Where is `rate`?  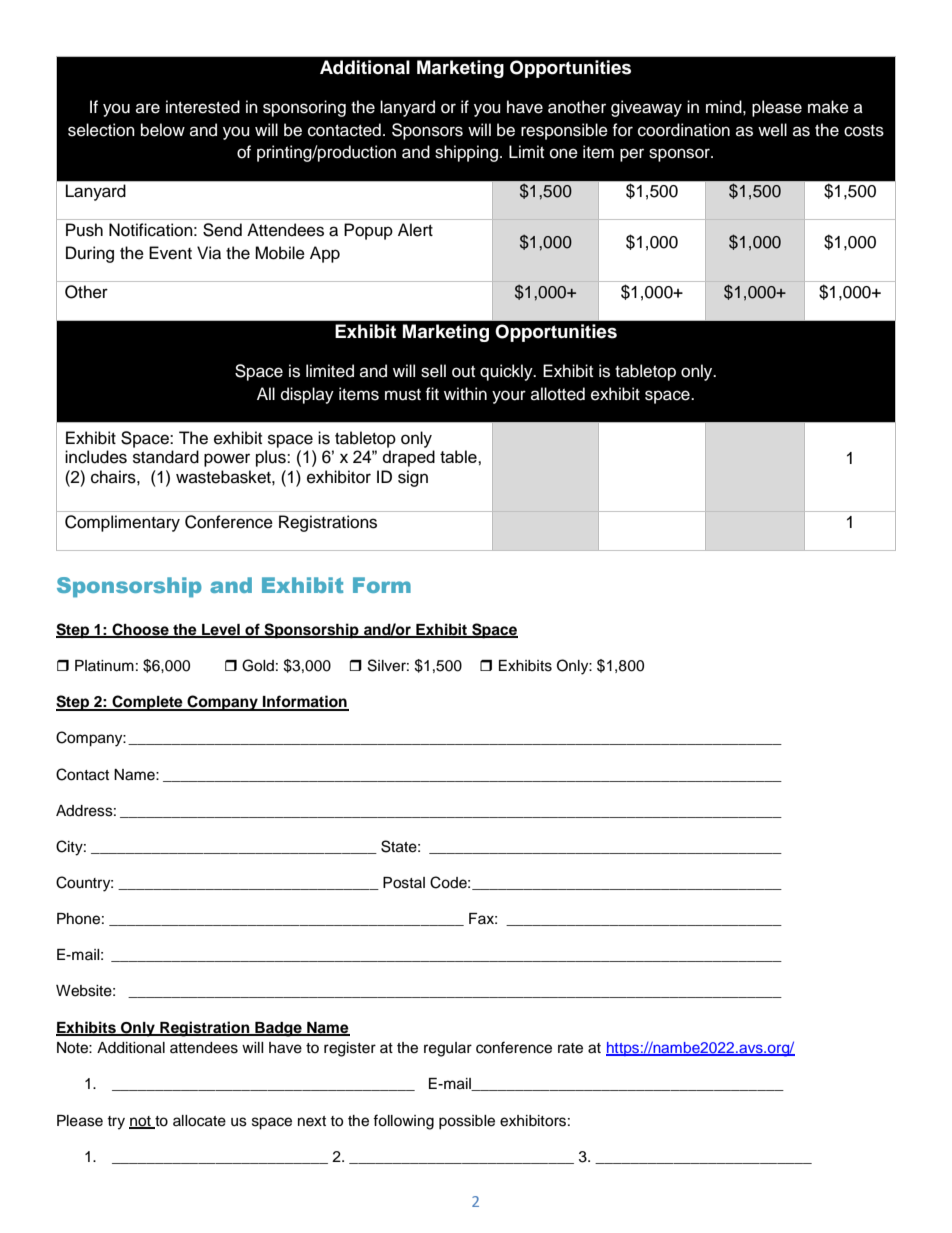 rate is located at coordinates (570, 1048).
